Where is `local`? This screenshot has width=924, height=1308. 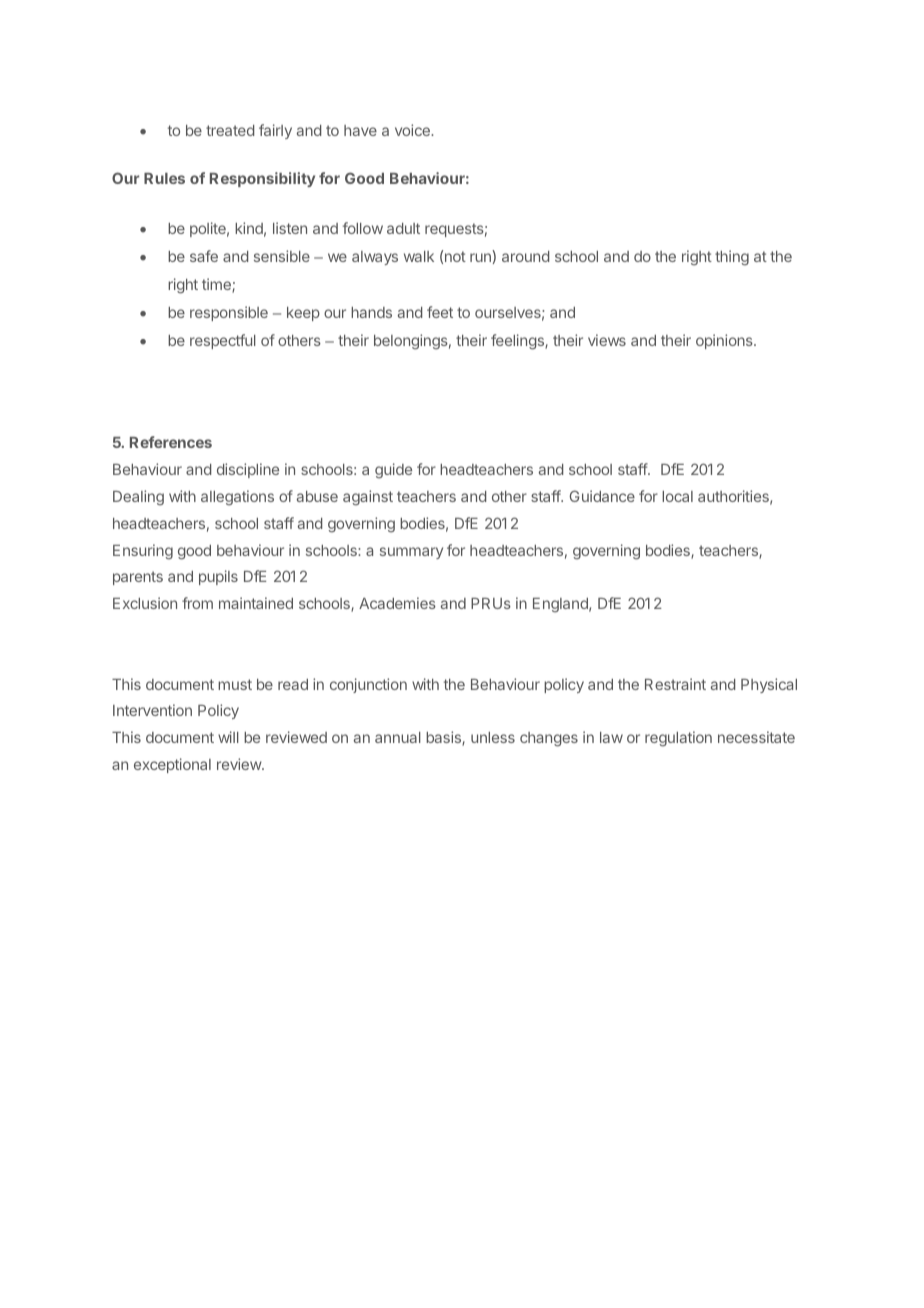 local is located at coordinates (677, 496).
